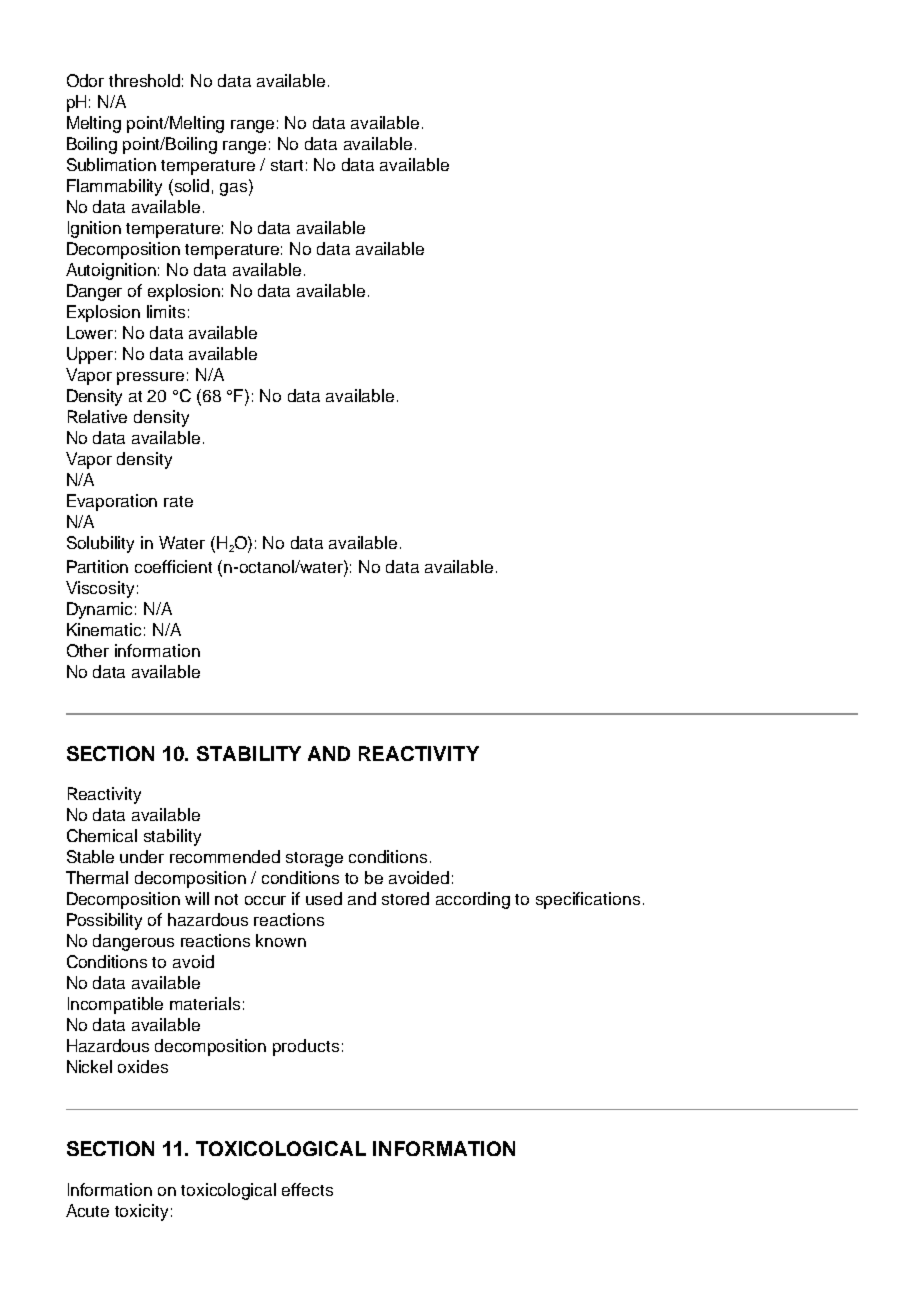 This screenshot has height=1308, width=924. Describe the element at coordinates (173, 566) in the screenshot. I see `coefficient` at that location.
